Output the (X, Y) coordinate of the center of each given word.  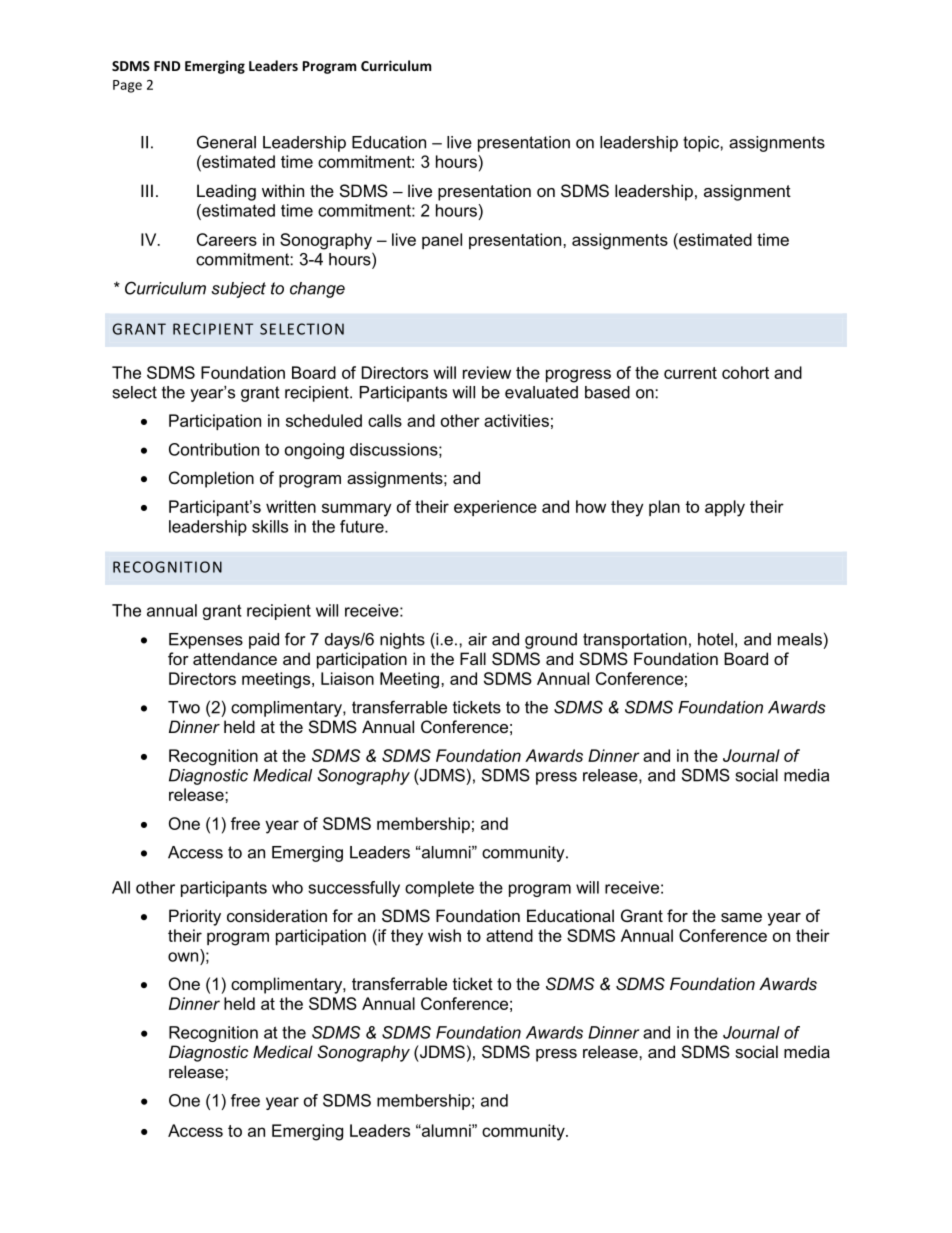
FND (167, 66)
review (487, 372)
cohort (745, 372)
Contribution (214, 449)
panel (442, 241)
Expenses (206, 641)
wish (444, 935)
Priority (195, 917)
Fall (473, 658)
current (690, 373)
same (741, 917)
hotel (715, 639)
